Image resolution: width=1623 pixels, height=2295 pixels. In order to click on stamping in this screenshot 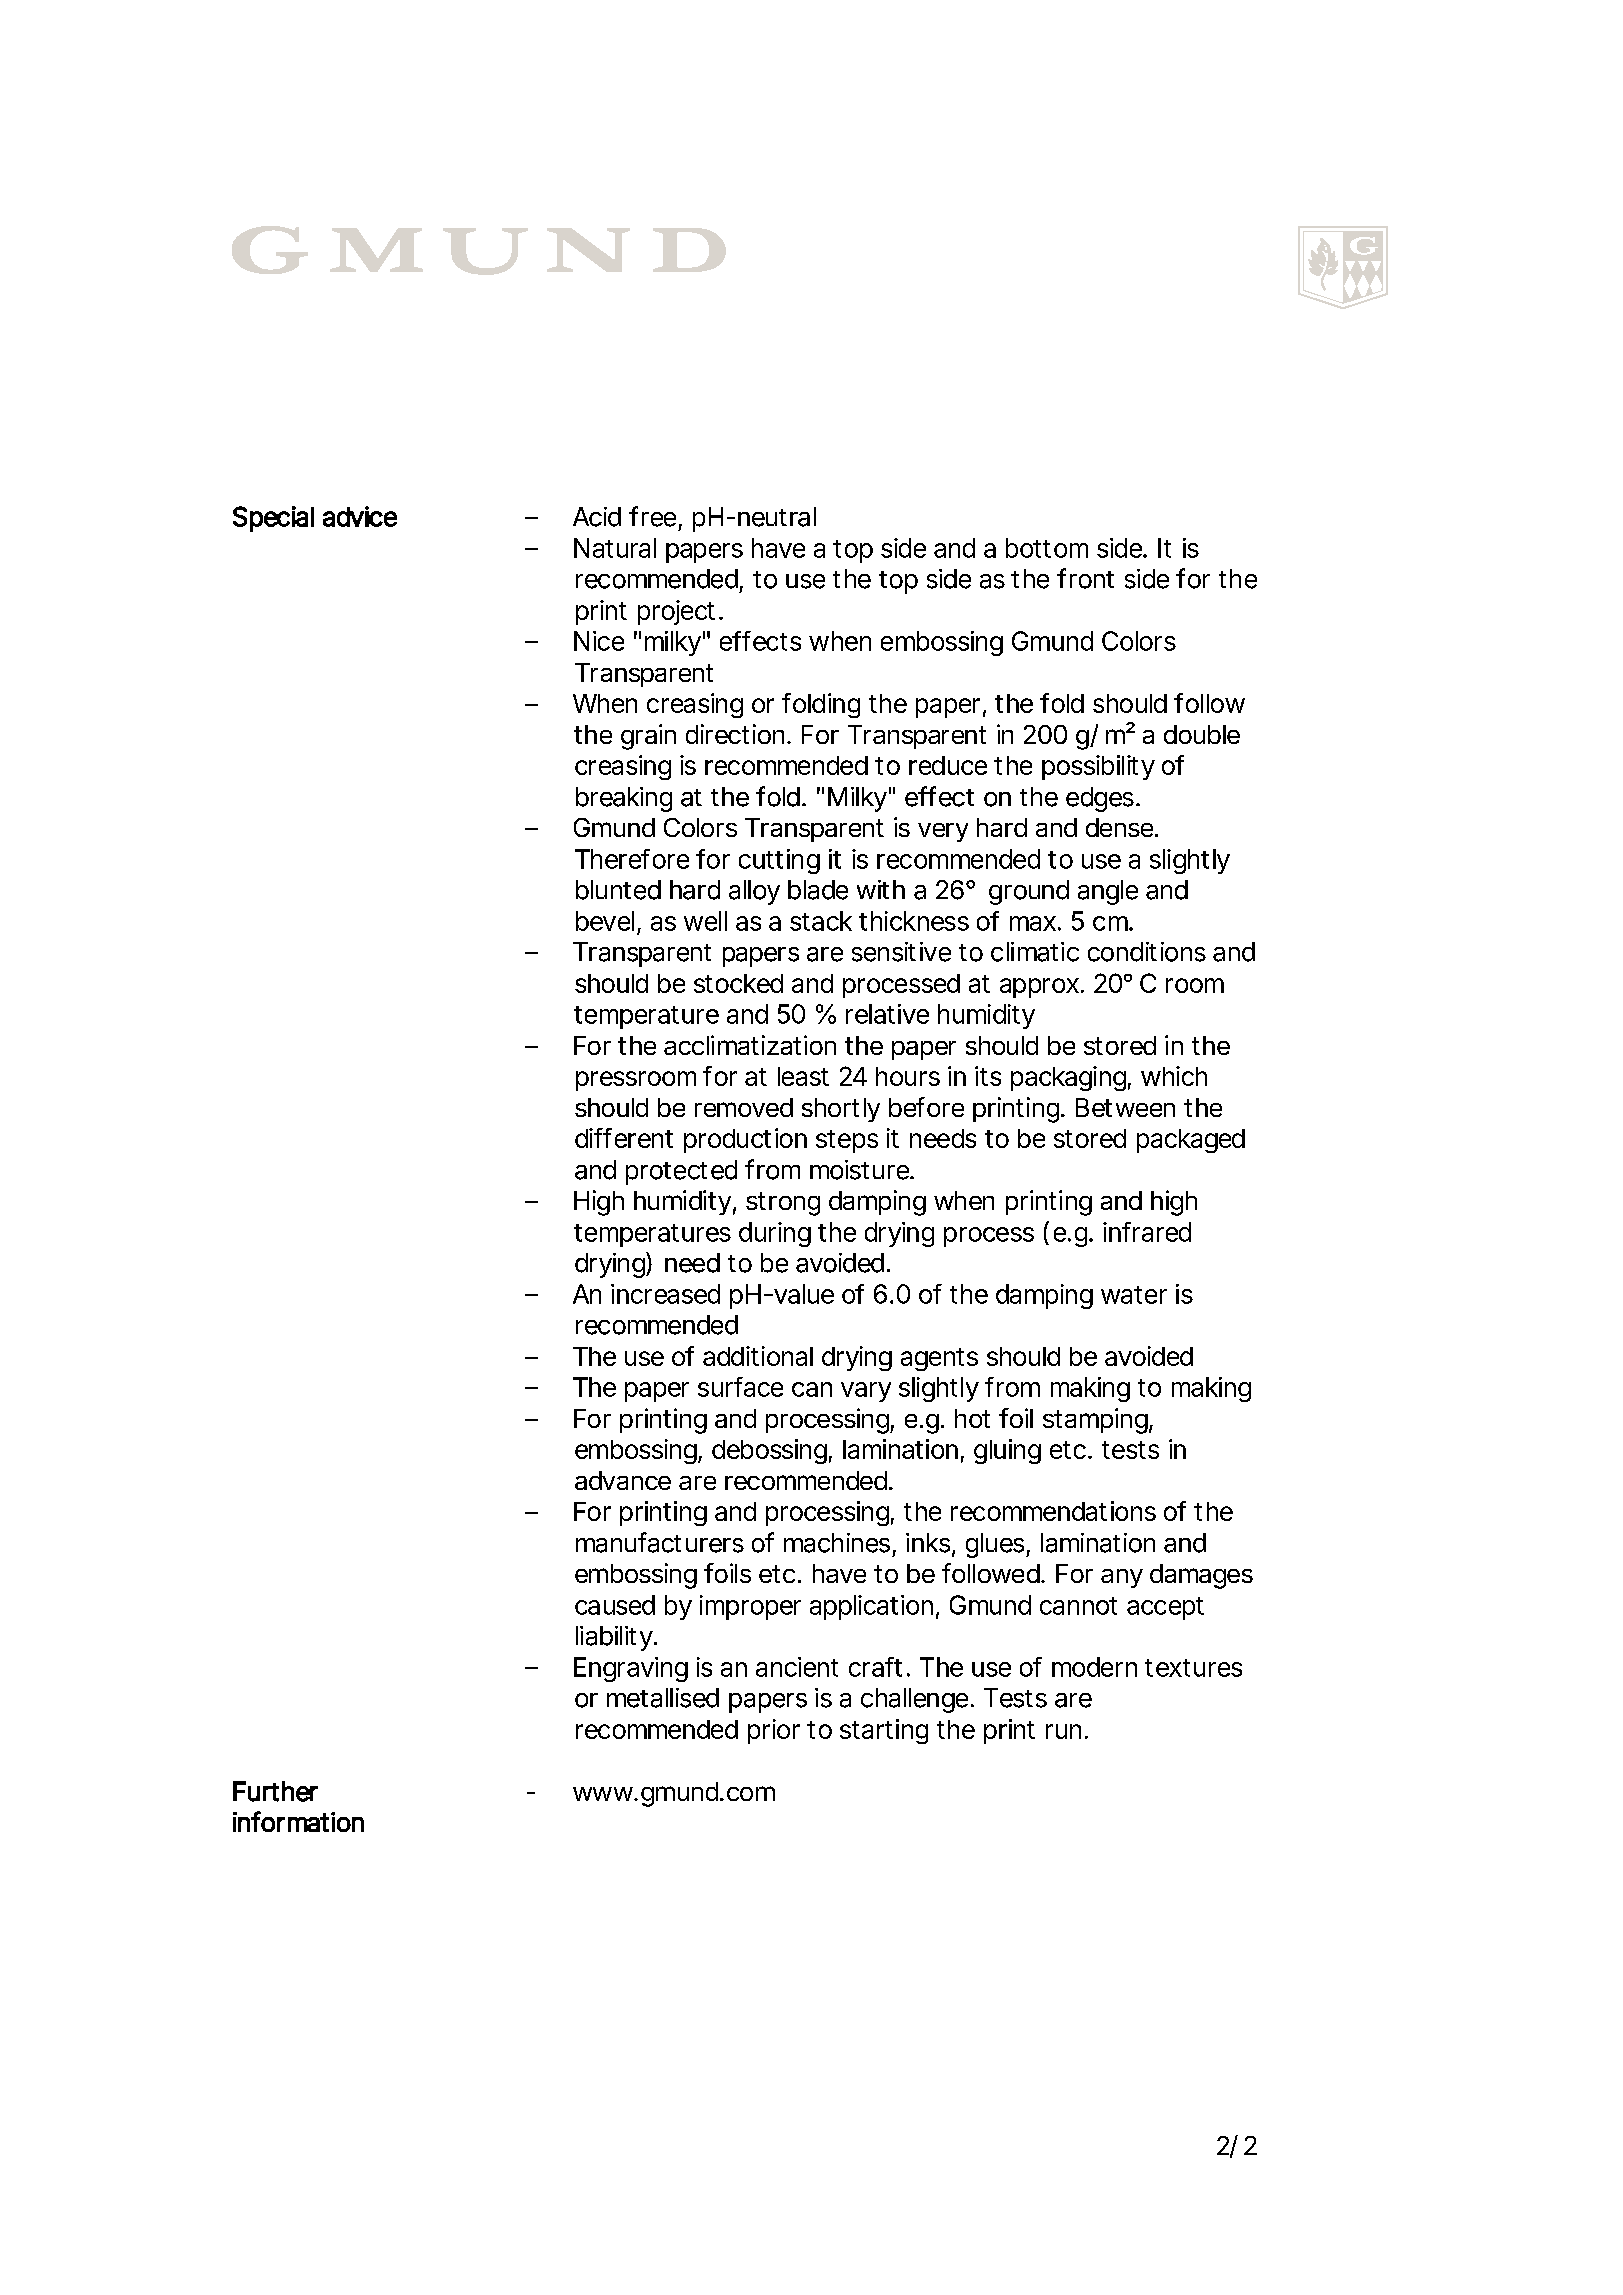, I will do `click(1096, 1421)`.
